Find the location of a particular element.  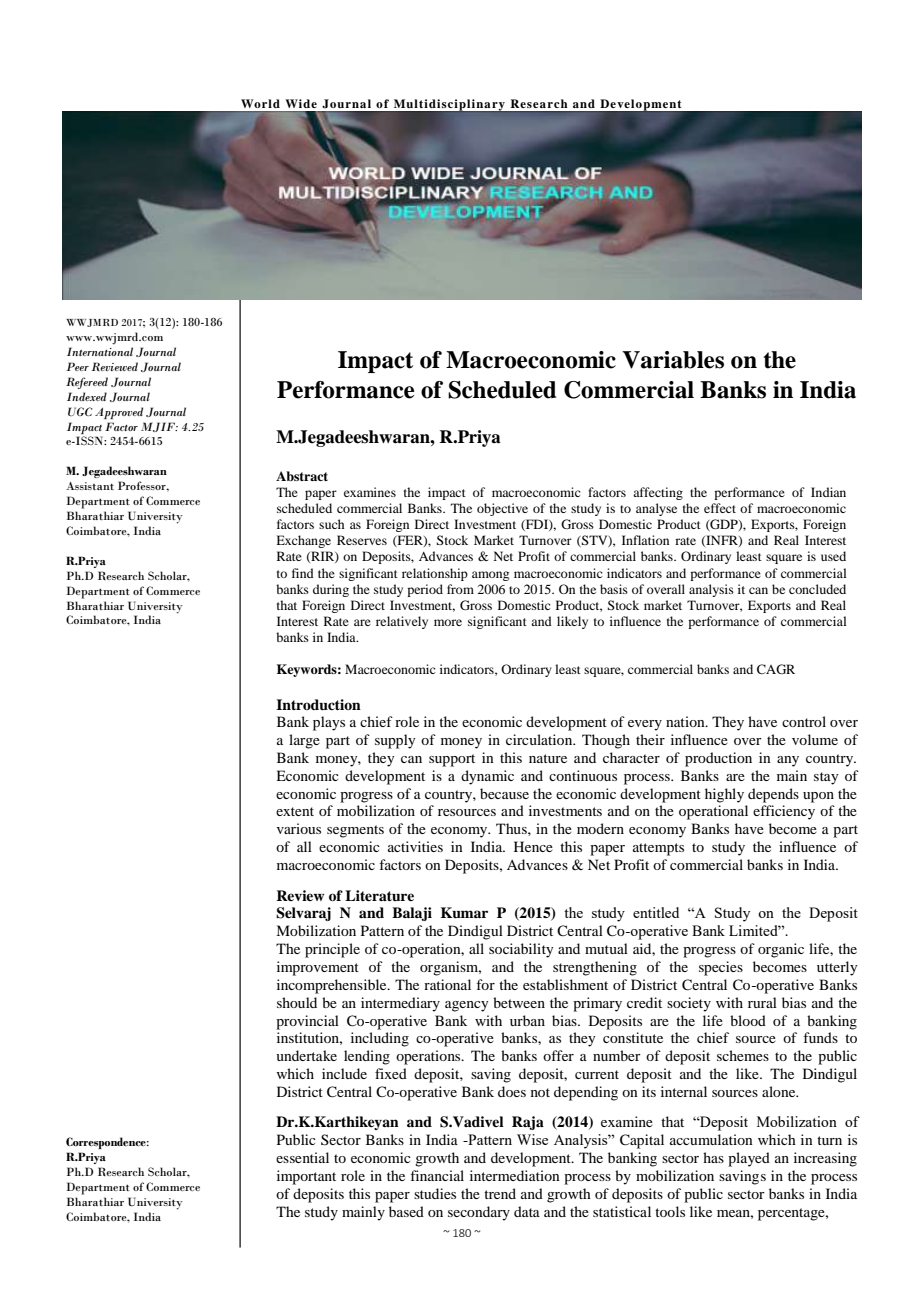

dynamic is located at coordinates (487, 777).
